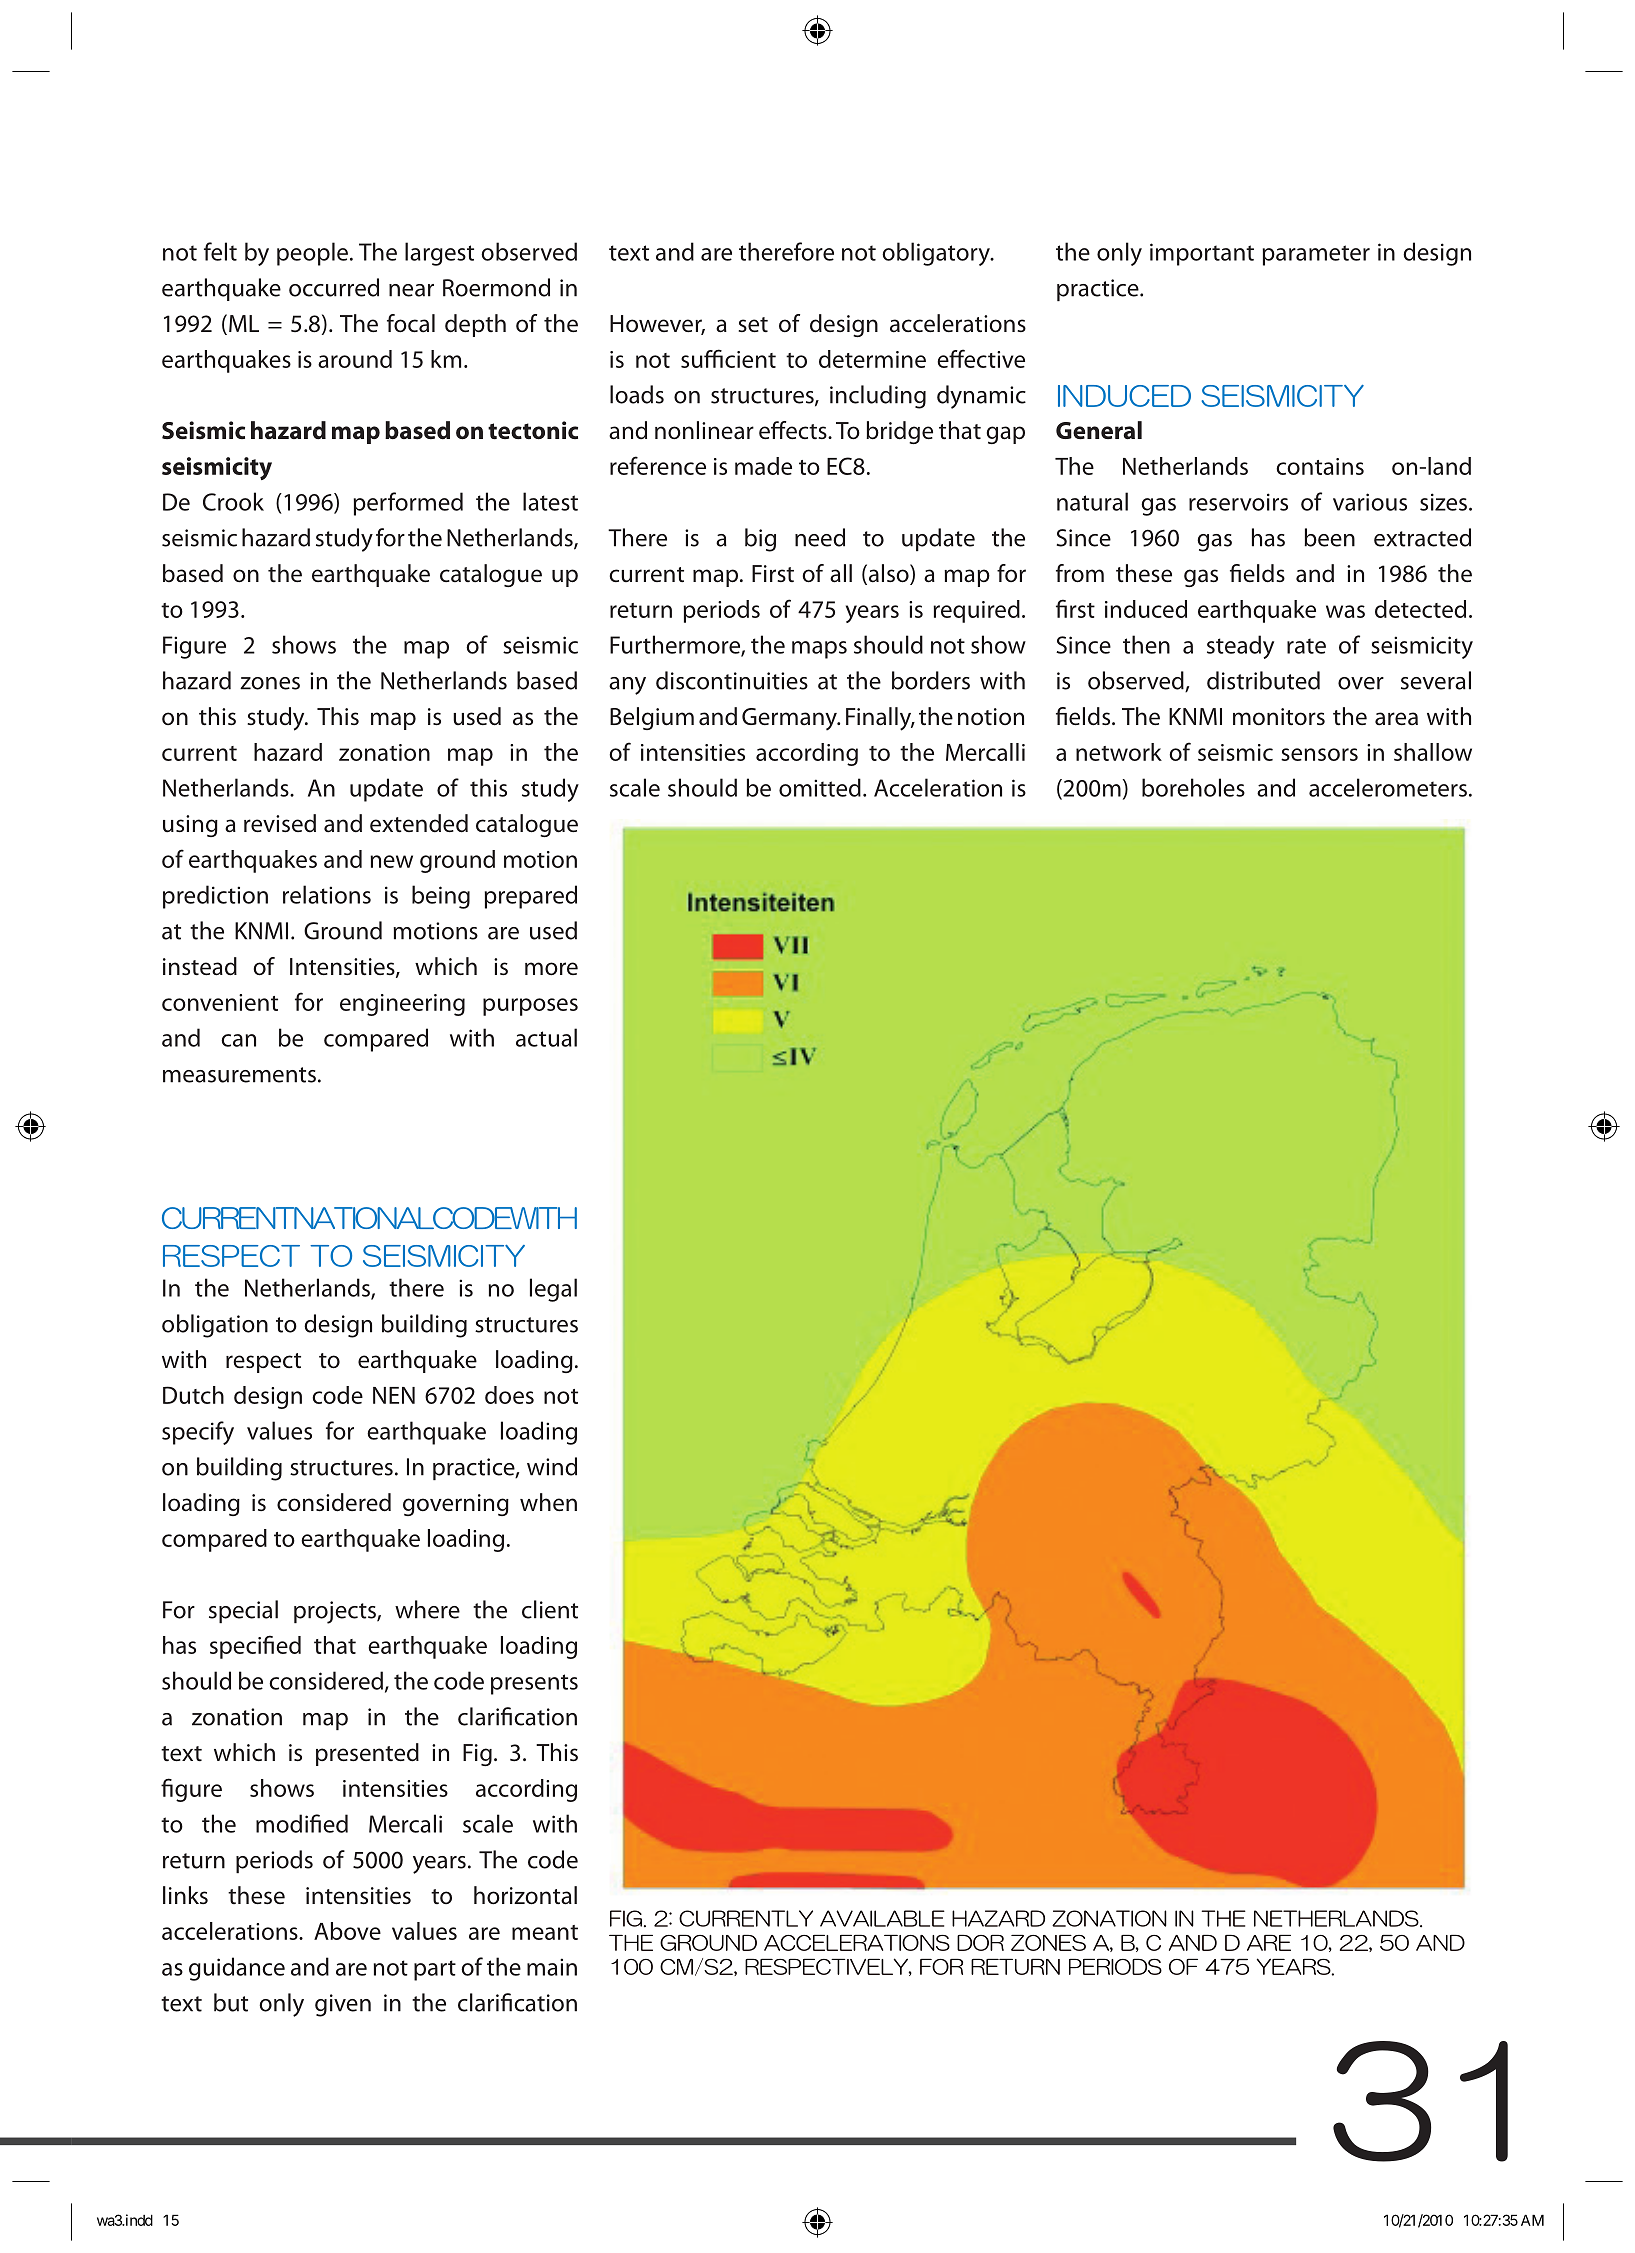 This screenshot has width=1635, height=2253. I want to click on Above, so click(347, 1931).
